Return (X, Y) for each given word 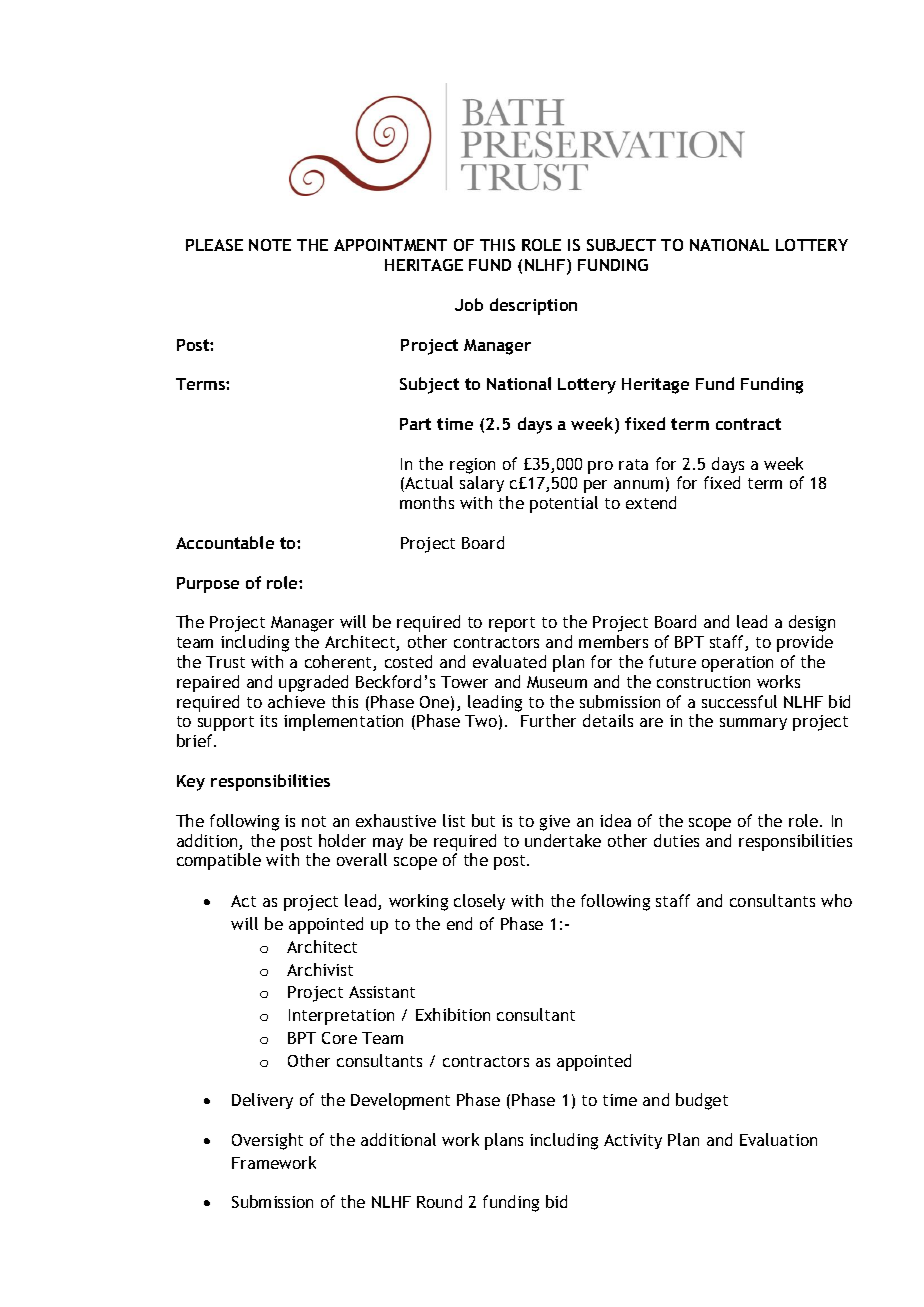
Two (481, 721)
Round (439, 1201)
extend (651, 502)
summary (753, 724)
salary (482, 484)
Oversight (267, 1141)
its (268, 721)
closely (479, 902)
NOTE (270, 245)
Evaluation (778, 1139)
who (836, 900)
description (533, 306)
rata (633, 464)
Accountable (225, 542)
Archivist (320, 969)
